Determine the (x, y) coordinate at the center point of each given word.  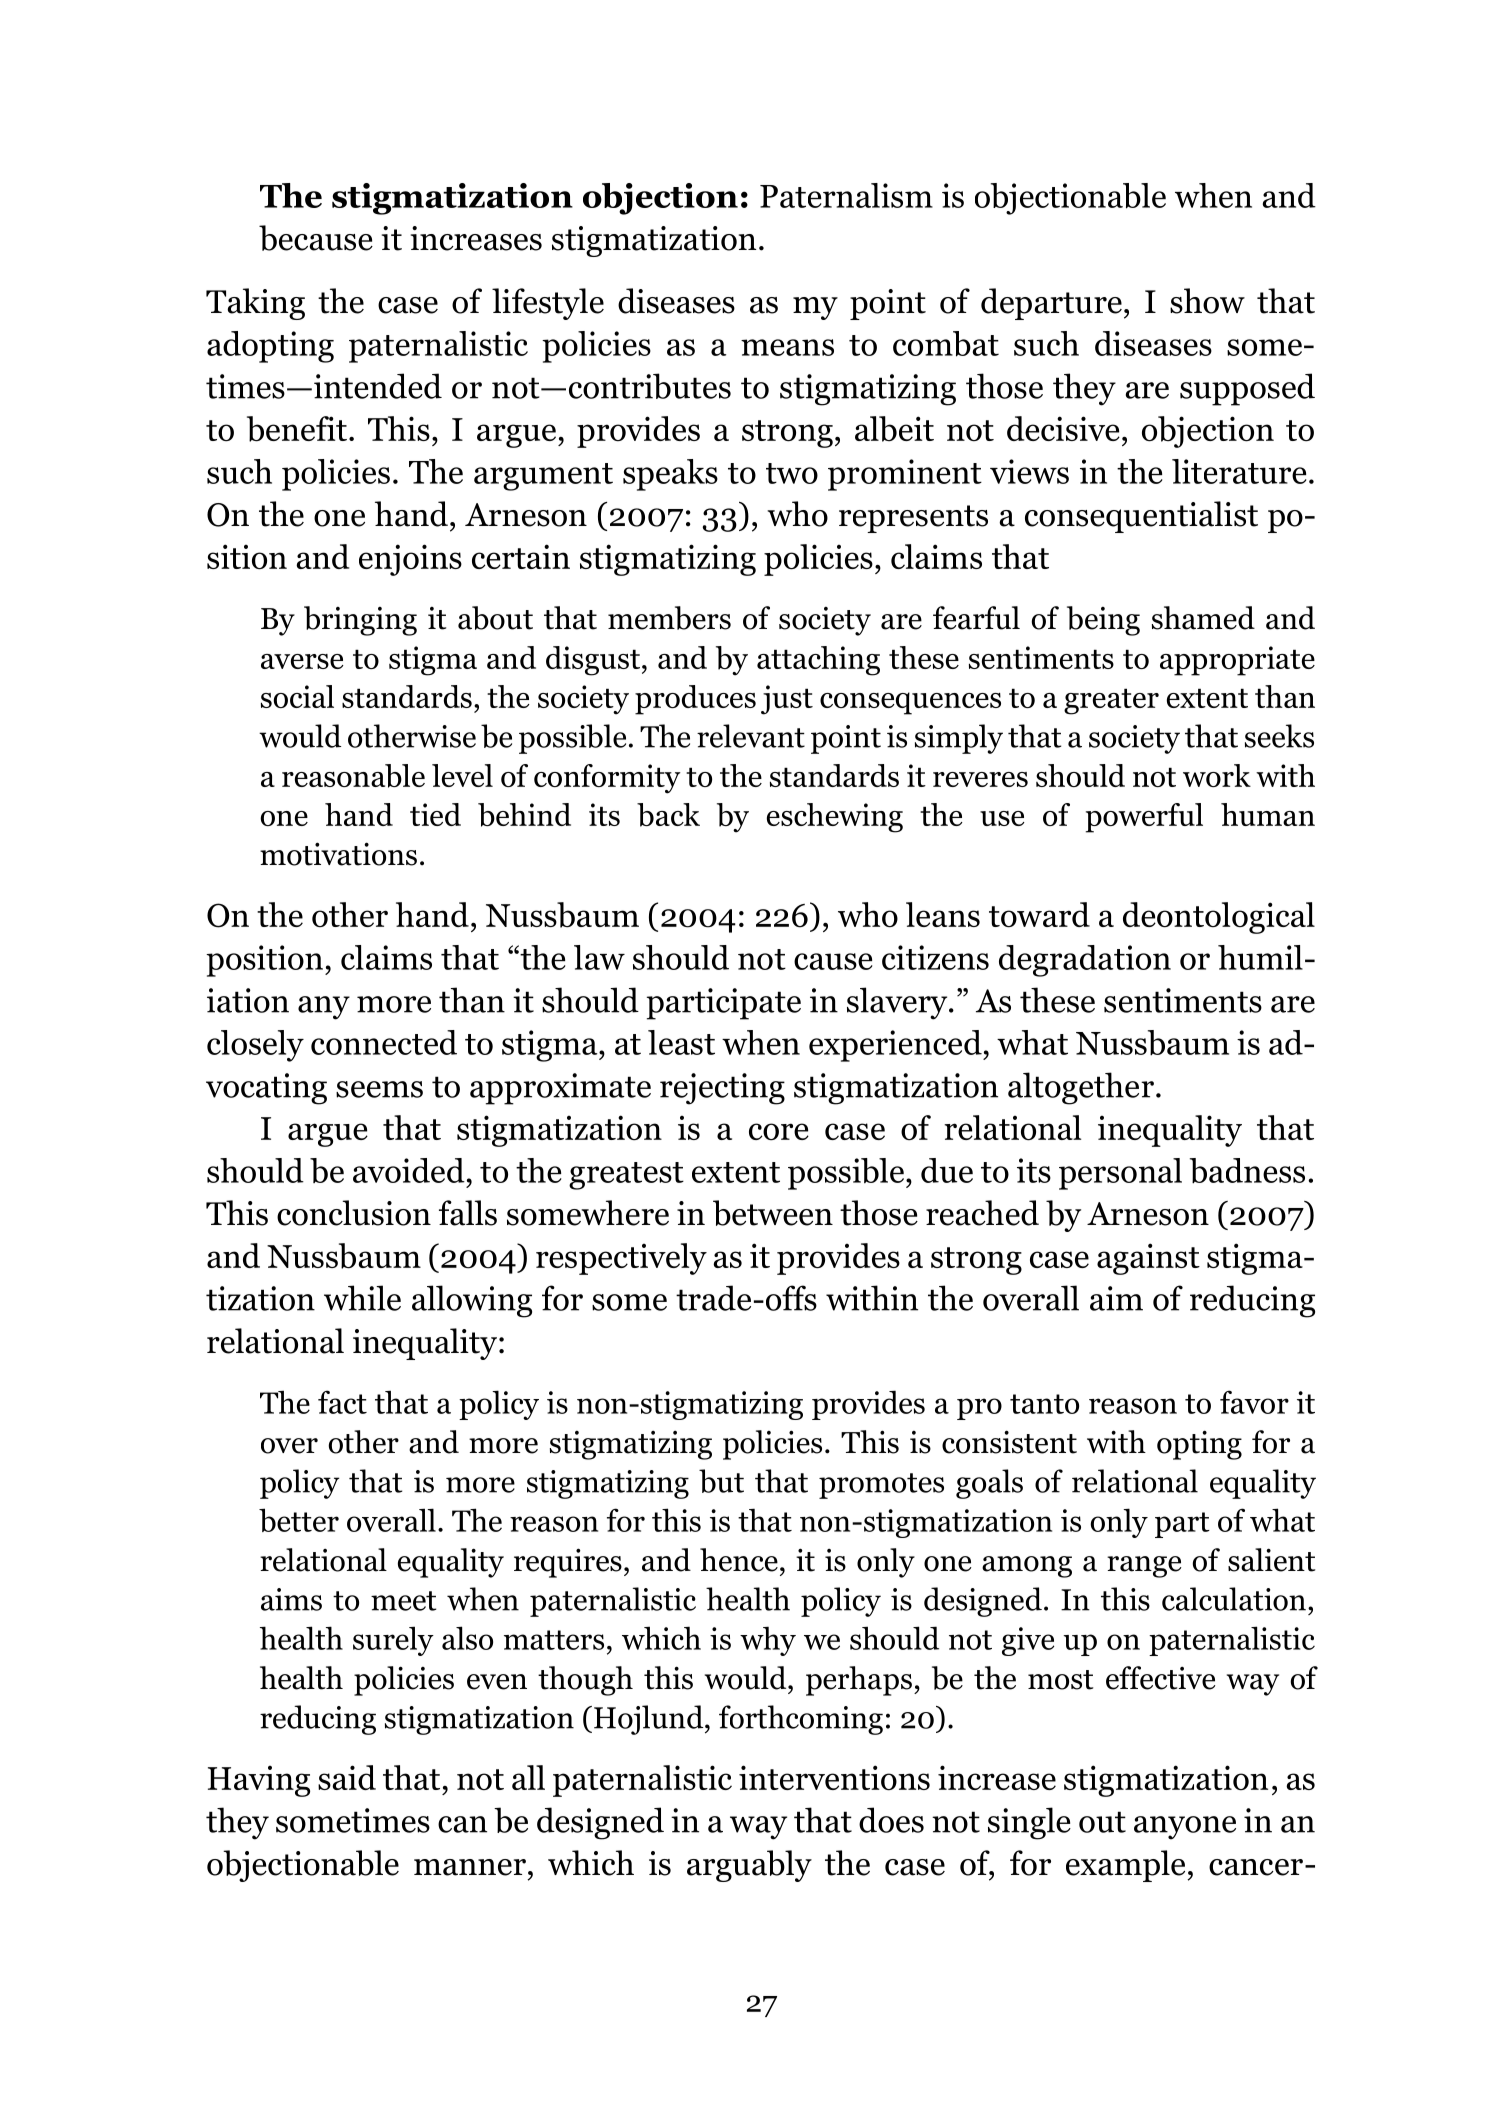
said (347, 1777)
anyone (1185, 1828)
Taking (255, 304)
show (1207, 301)
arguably (749, 1866)
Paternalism (846, 195)
